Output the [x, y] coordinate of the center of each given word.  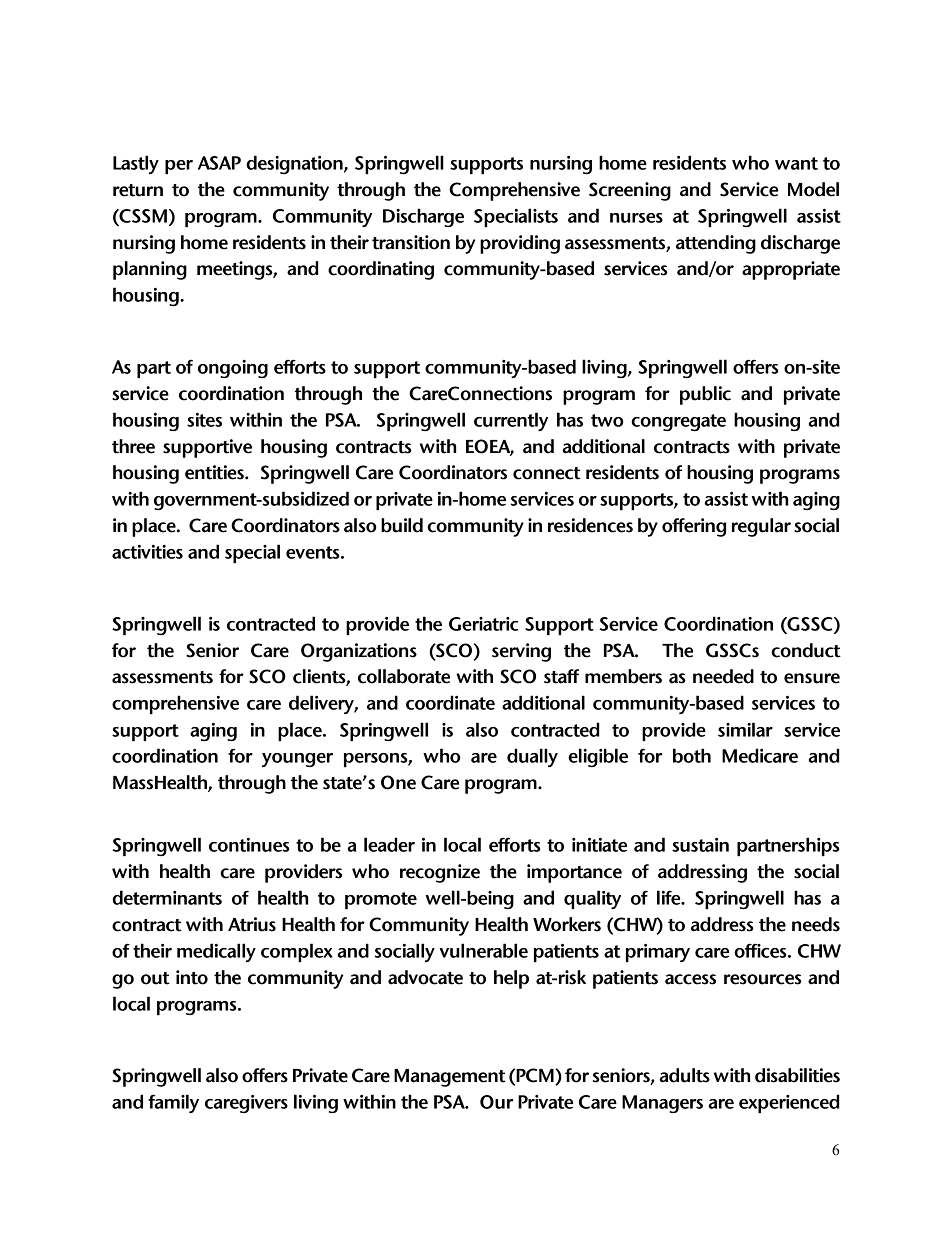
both [692, 755]
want [796, 163]
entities [215, 472]
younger [297, 760]
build [402, 525]
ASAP [219, 163]
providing [520, 244]
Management [450, 1078]
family [173, 1103]
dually [532, 757]
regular [761, 527]
